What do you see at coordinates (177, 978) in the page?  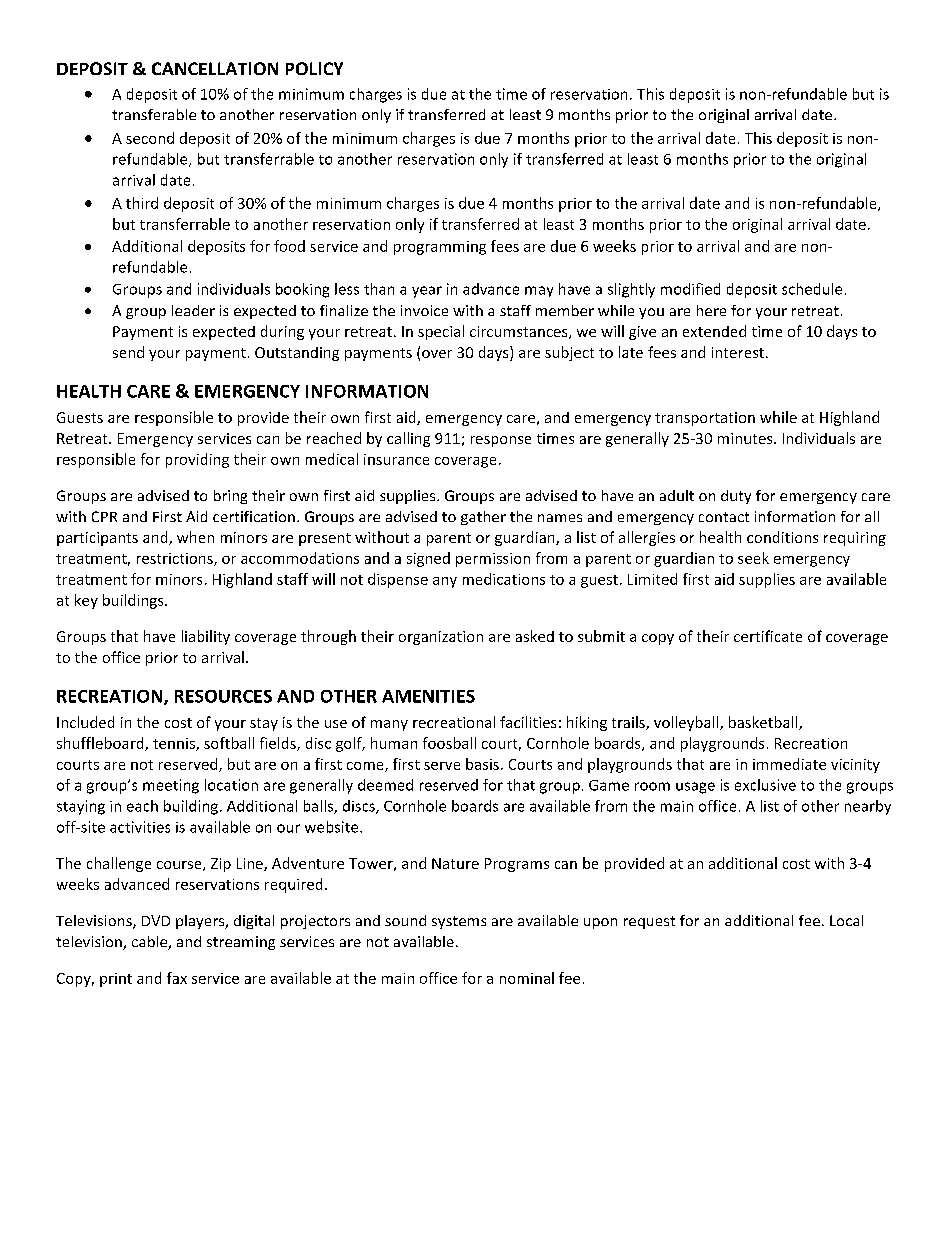 I see `fax` at bounding box center [177, 978].
